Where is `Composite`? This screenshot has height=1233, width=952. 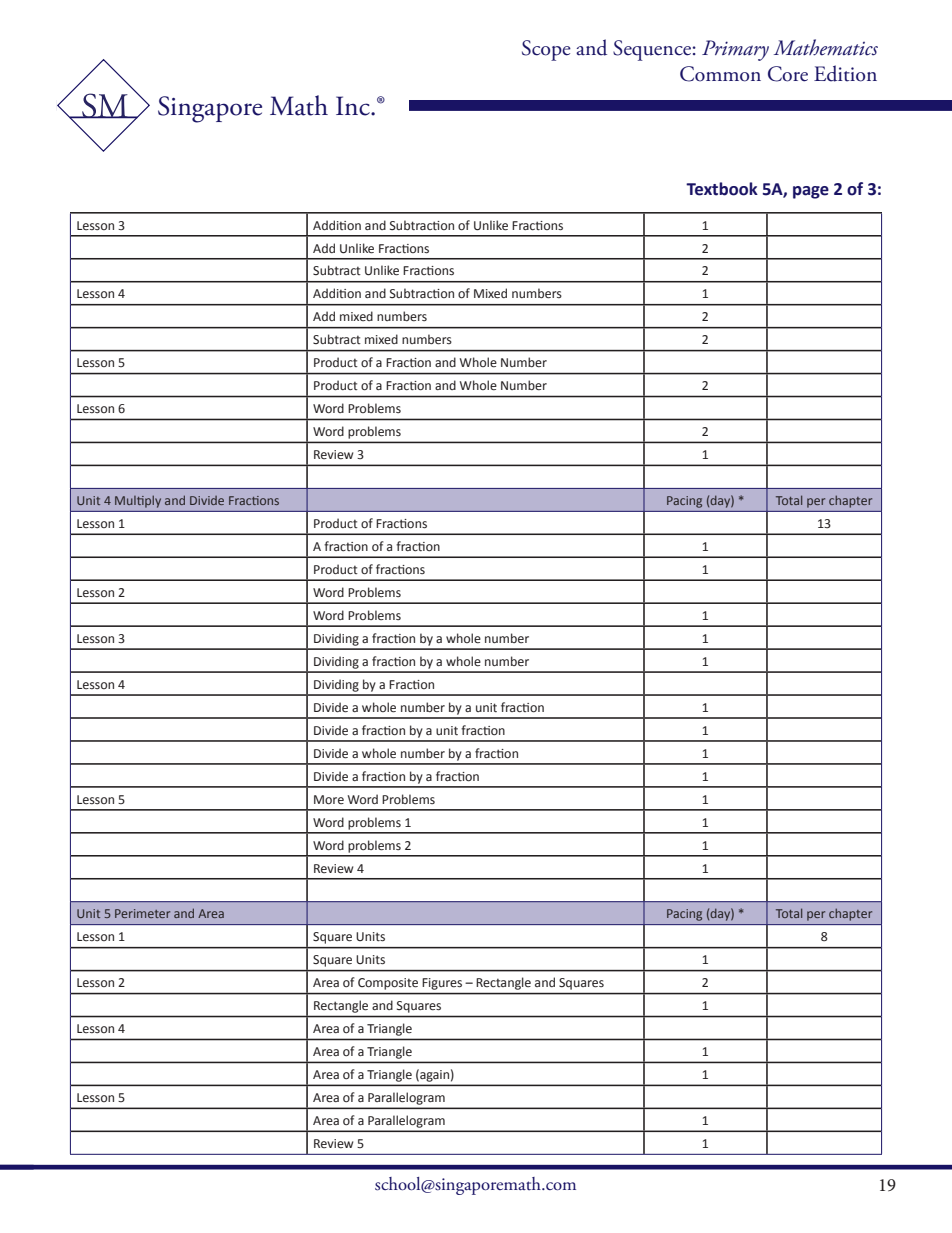
Composite is located at coordinates (388, 984).
